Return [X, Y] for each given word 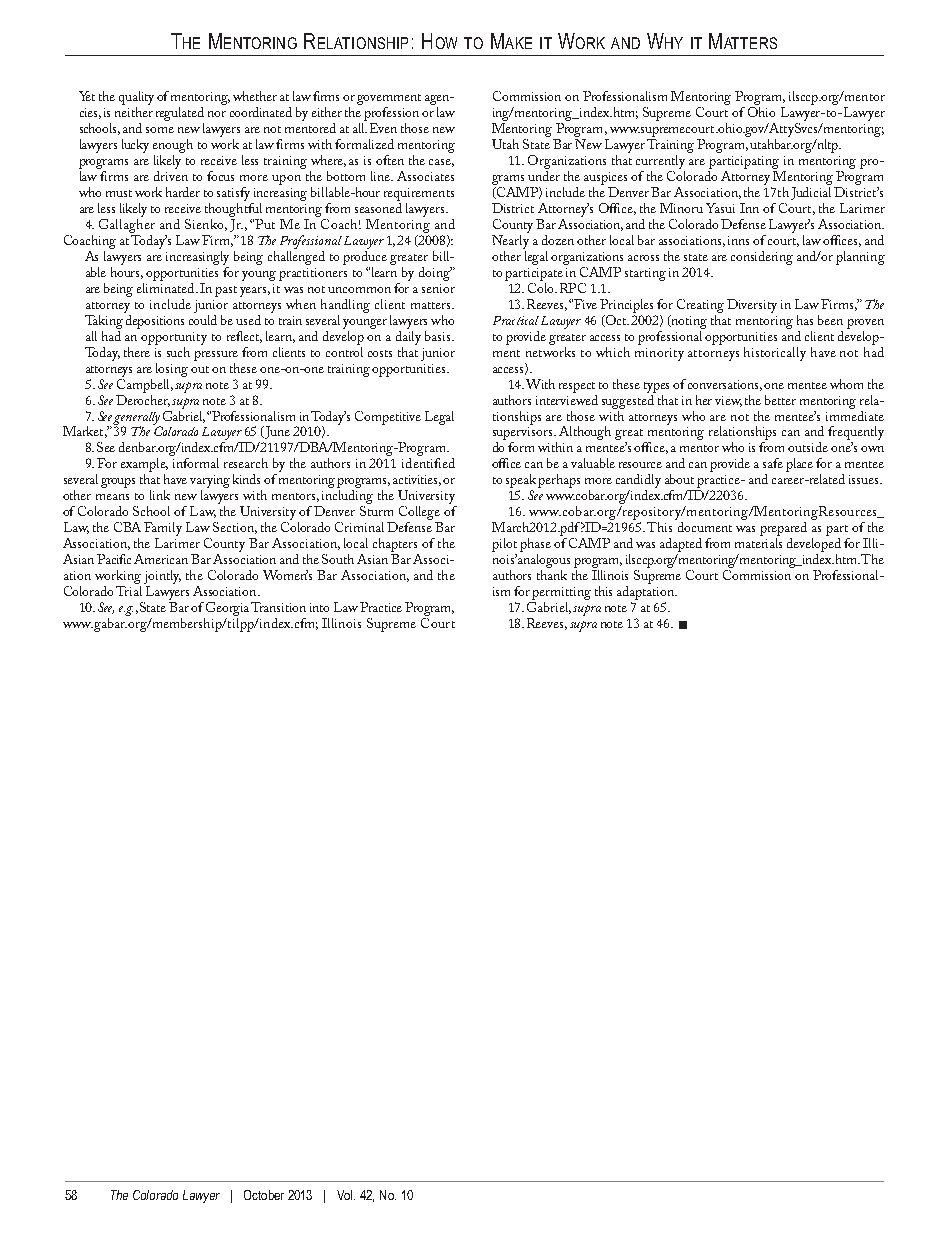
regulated [180, 115]
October [264, 1195]
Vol [346, 1195]
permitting [561, 593]
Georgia [227, 609]
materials [758, 543]
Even [383, 128]
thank [552, 575]
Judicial [811, 193]
